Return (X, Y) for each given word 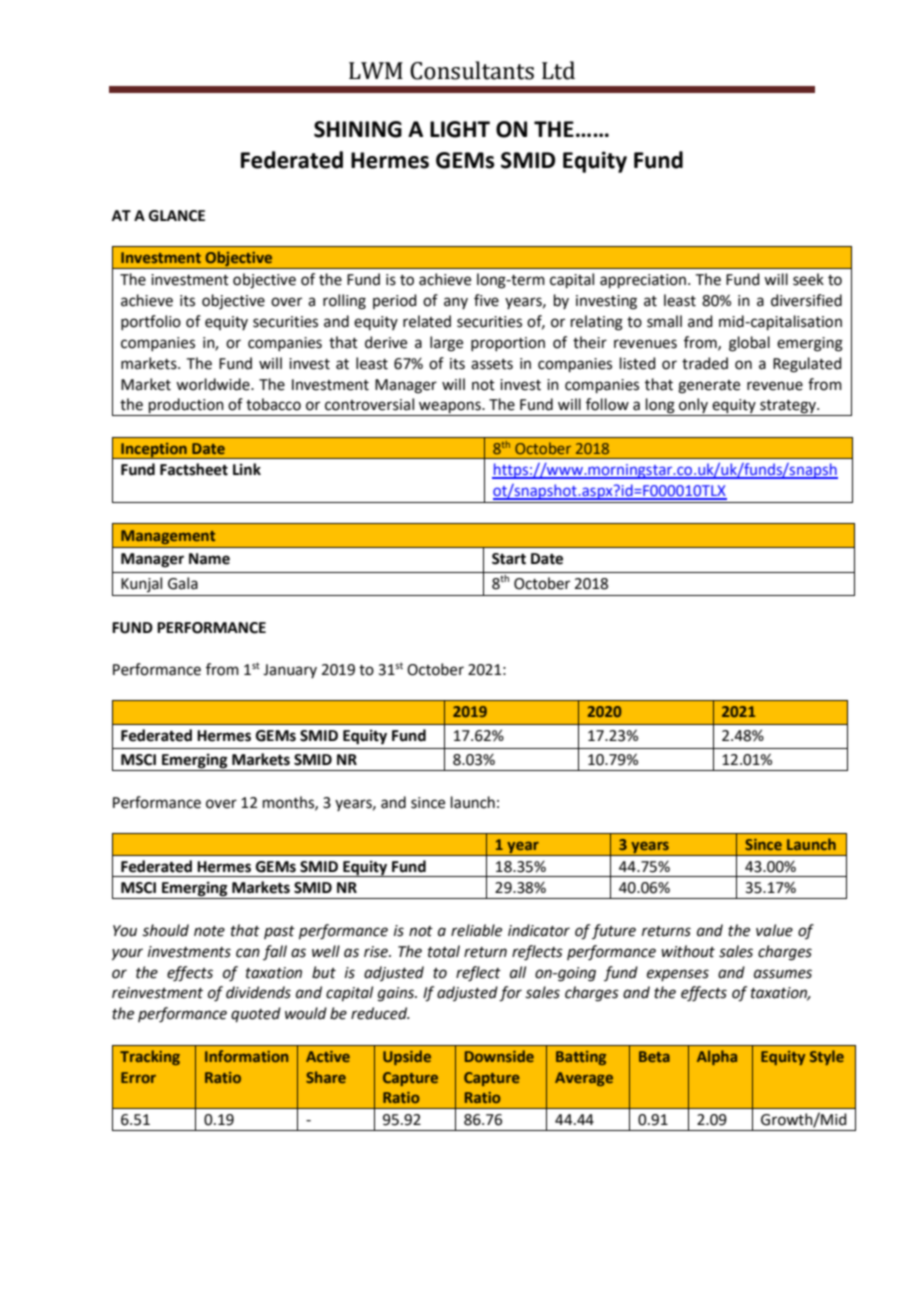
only (693, 407)
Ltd (558, 70)
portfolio (151, 322)
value (774, 930)
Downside (499, 1056)
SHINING (358, 129)
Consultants (472, 70)
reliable (476, 930)
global (749, 344)
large (446, 344)
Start (509, 559)
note (209, 931)
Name (209, 559)
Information (246, 1056)
